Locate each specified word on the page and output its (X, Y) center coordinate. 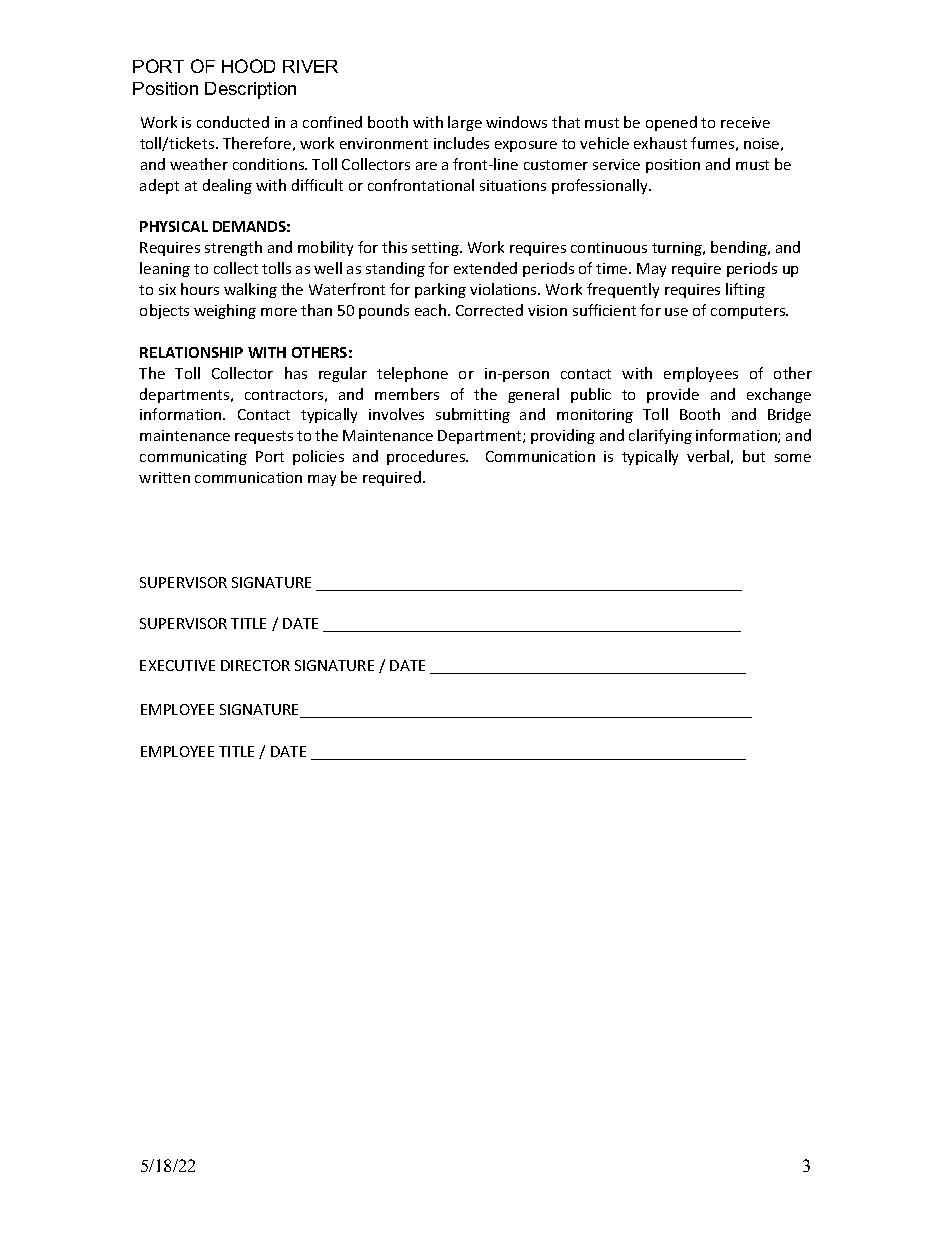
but (754, 456)
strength (233, 248)
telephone (412, 374)
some (793, 458)
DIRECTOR (255, 665)
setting (436, 249)
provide (673, 395)
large (465, 123)
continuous (609, 247)
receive (745, 122)
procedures (427, 457)
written (164, 477)
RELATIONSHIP (191, 352)
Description (250, 90)
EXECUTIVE (177, 665)
